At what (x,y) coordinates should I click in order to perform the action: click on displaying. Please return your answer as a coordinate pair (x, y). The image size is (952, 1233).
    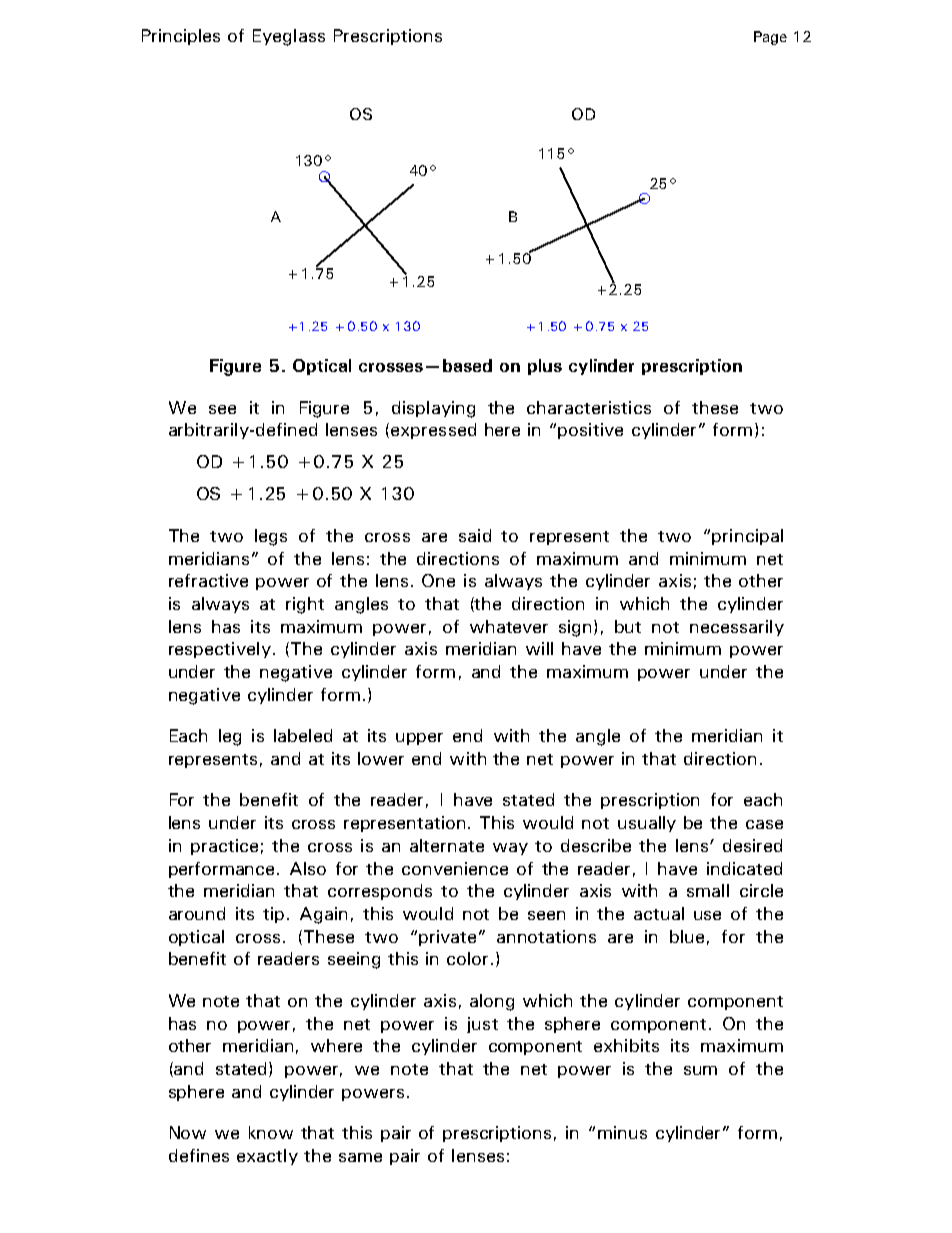
    Looking at the image, I should click on (433, 409).
